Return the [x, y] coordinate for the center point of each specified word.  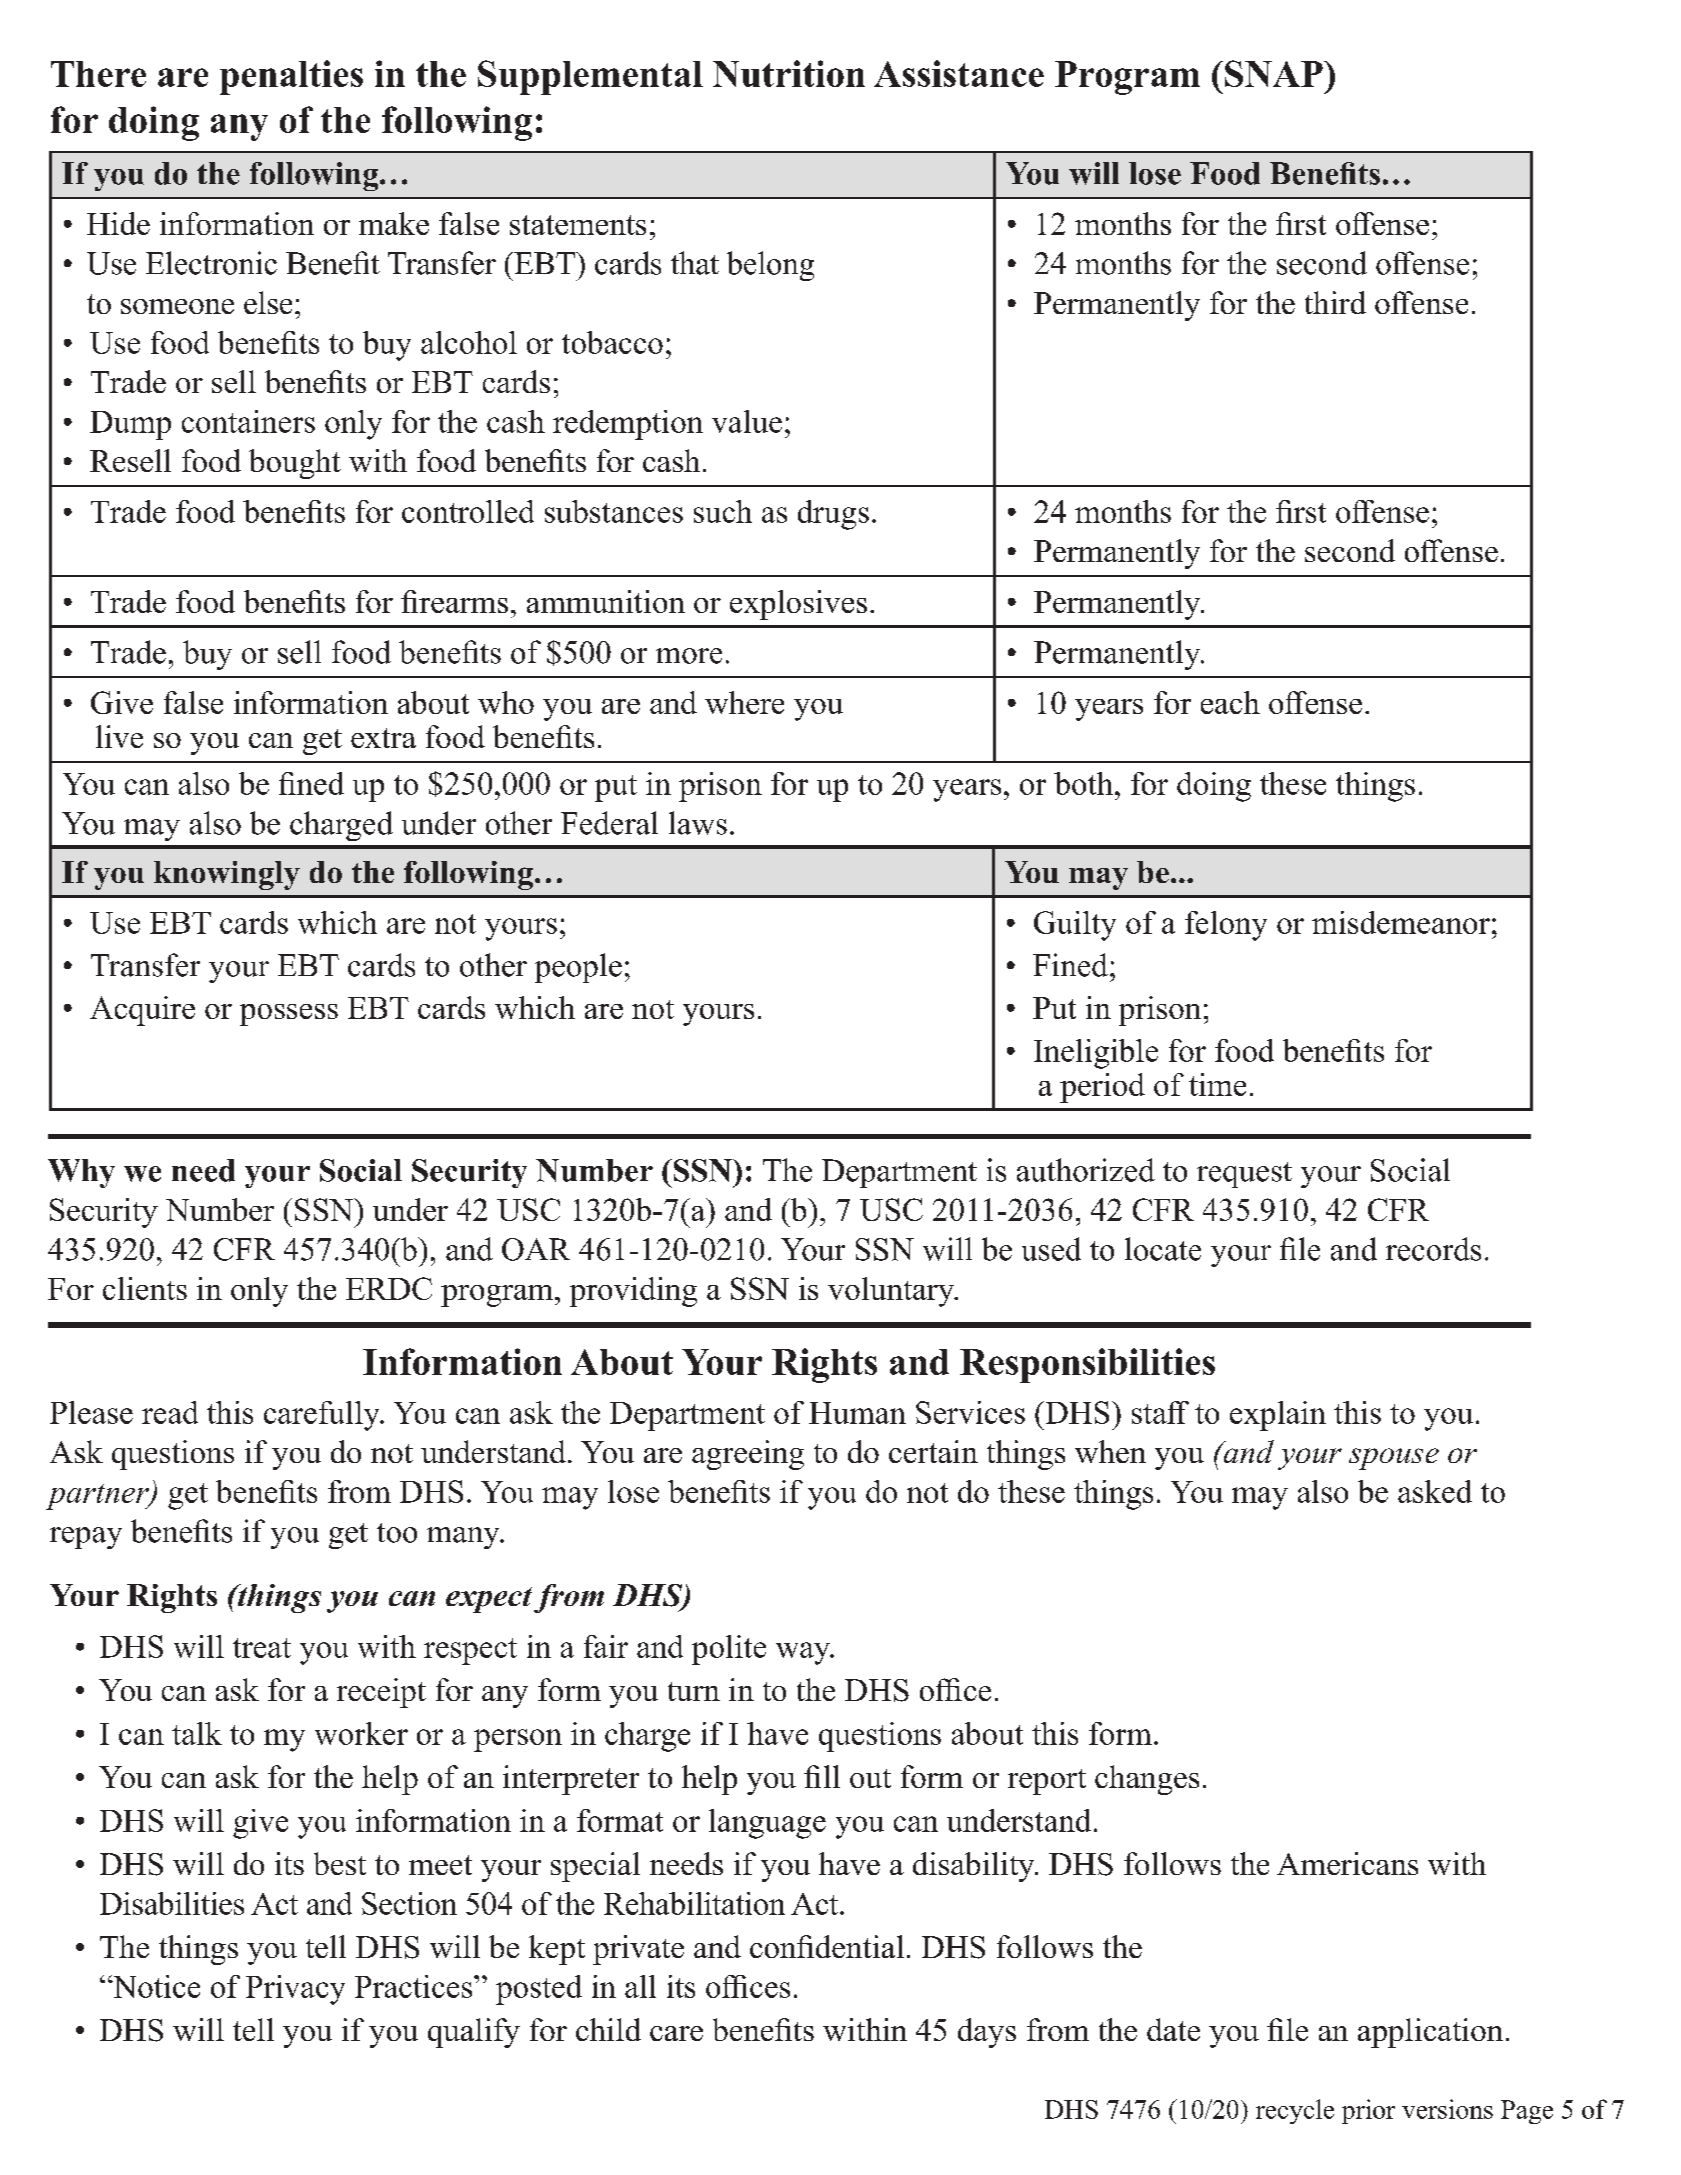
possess [289, 1015]
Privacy [295, 1990]
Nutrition [789, 73]
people [578, 968]
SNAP [1275, 73]
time [1217, 1084]
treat [262, 1648]
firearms [454, 601]
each [1230, 702]
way [804, 1653]
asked [1435, 1491]
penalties [291, 77]
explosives [798, 605]
